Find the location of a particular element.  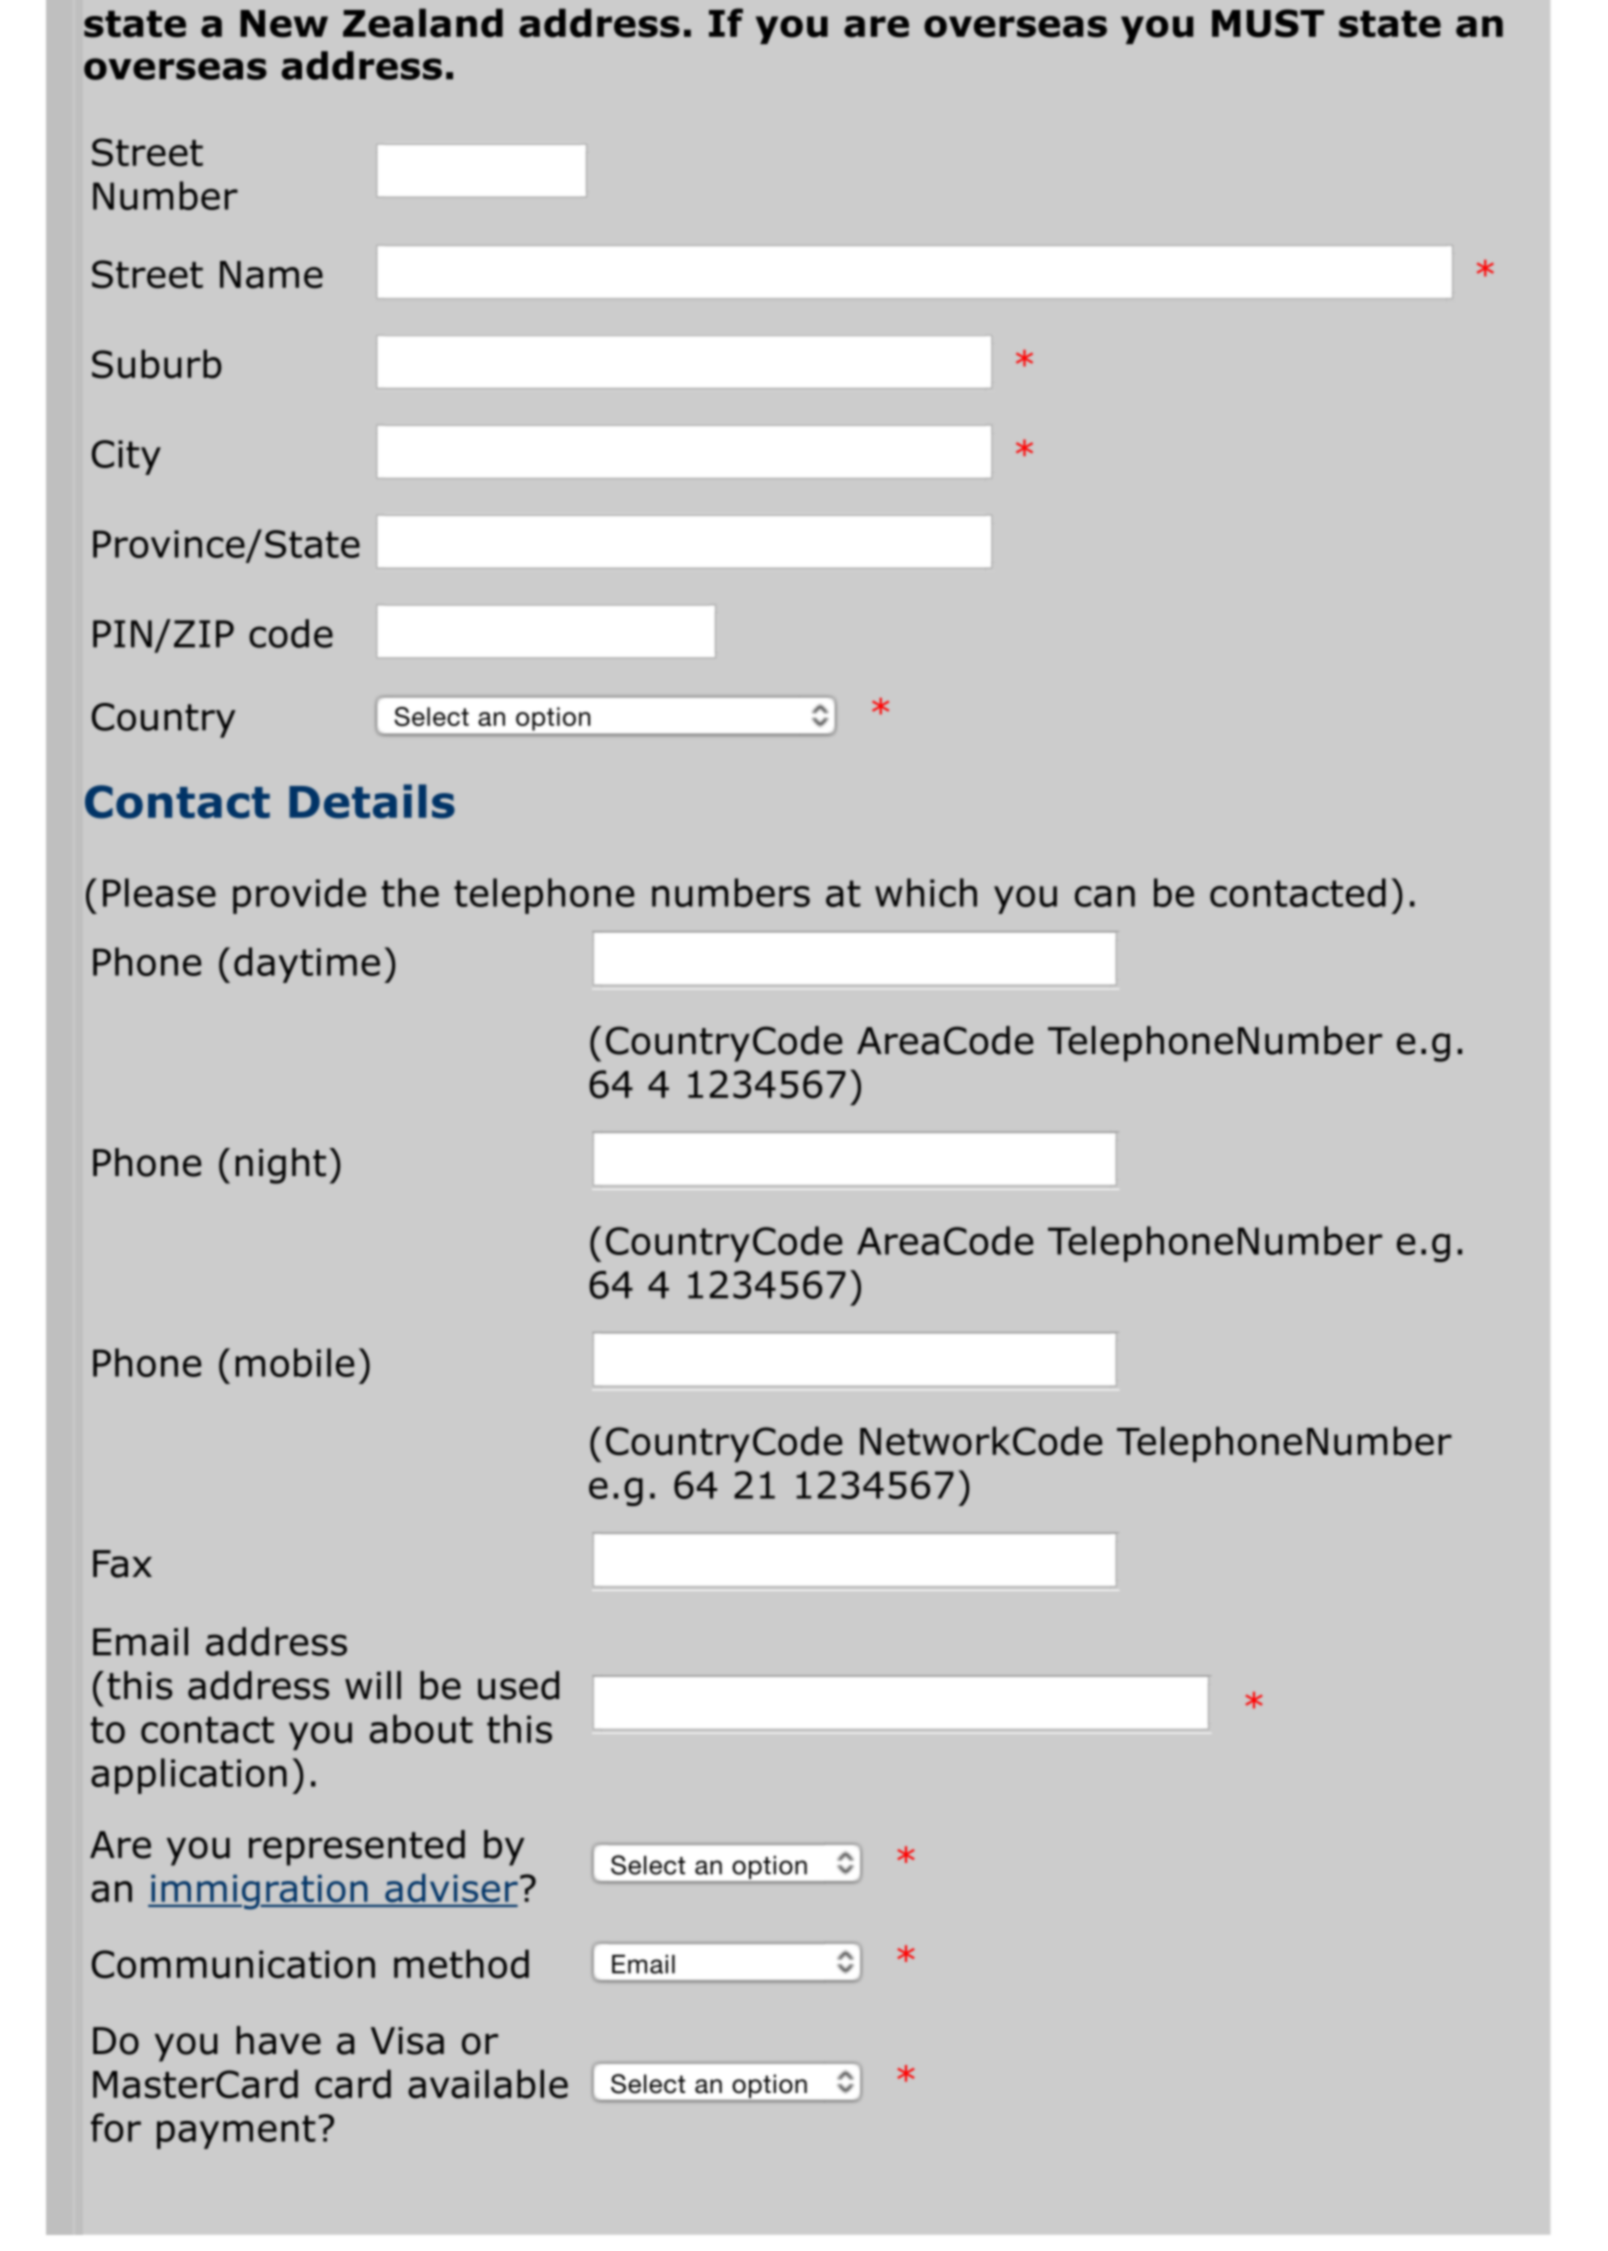

MUST is located at coordinates (1268, 23).
